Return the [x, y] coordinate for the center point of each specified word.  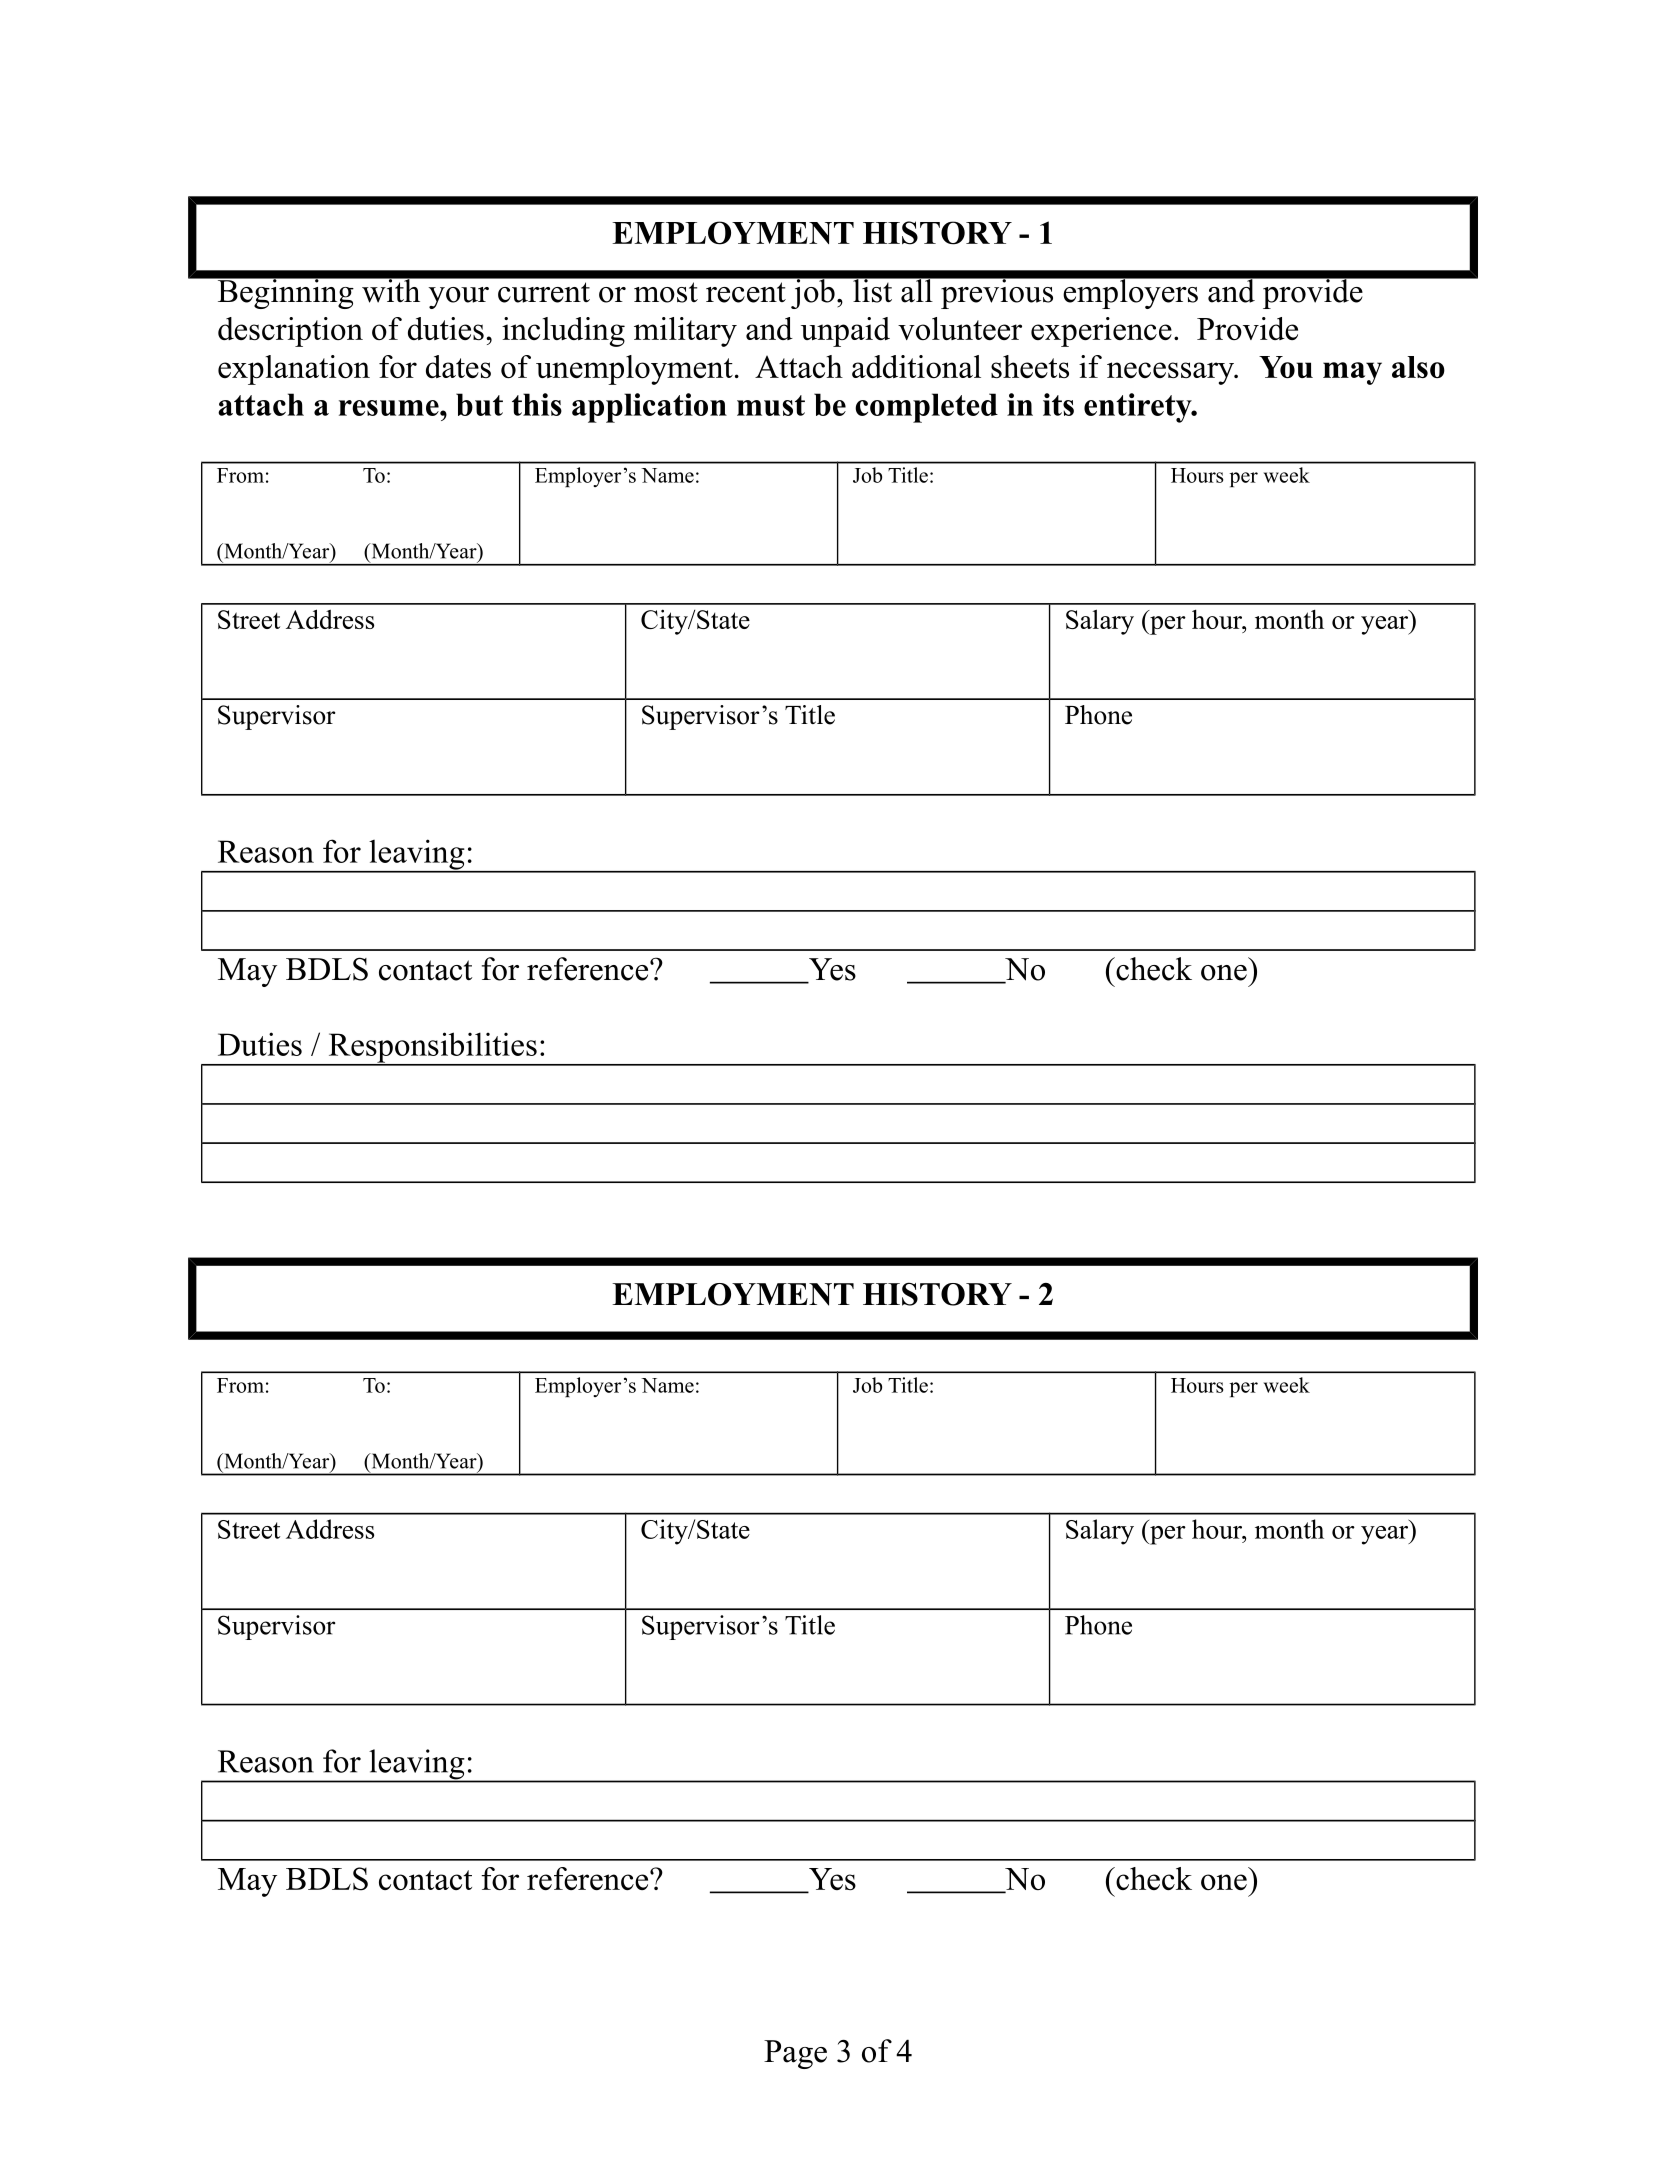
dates [458, 366]
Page [795, 2054]
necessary [1172, 373]
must [771, 405]
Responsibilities [432, 1048]
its [1058, 404]
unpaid [845, 332]
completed [926, 408]
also [1418, 367]
